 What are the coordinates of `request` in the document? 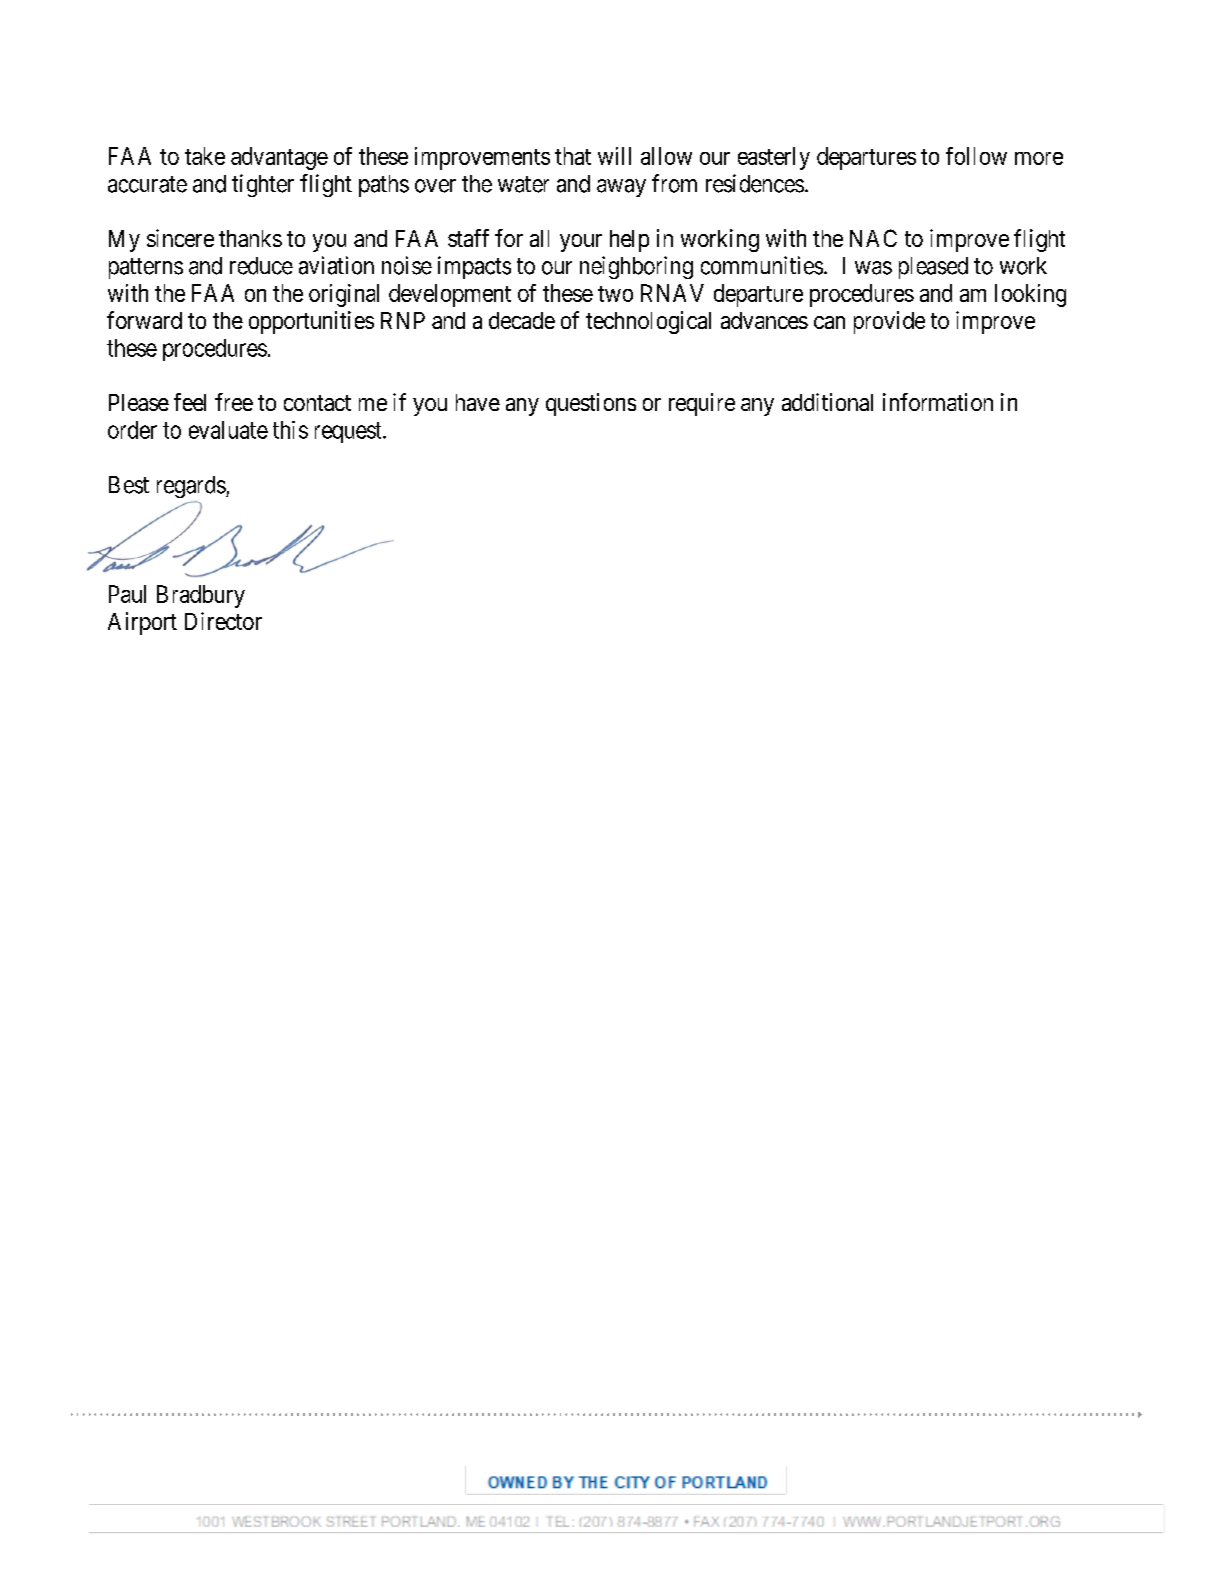 It's located at (349, 432).
